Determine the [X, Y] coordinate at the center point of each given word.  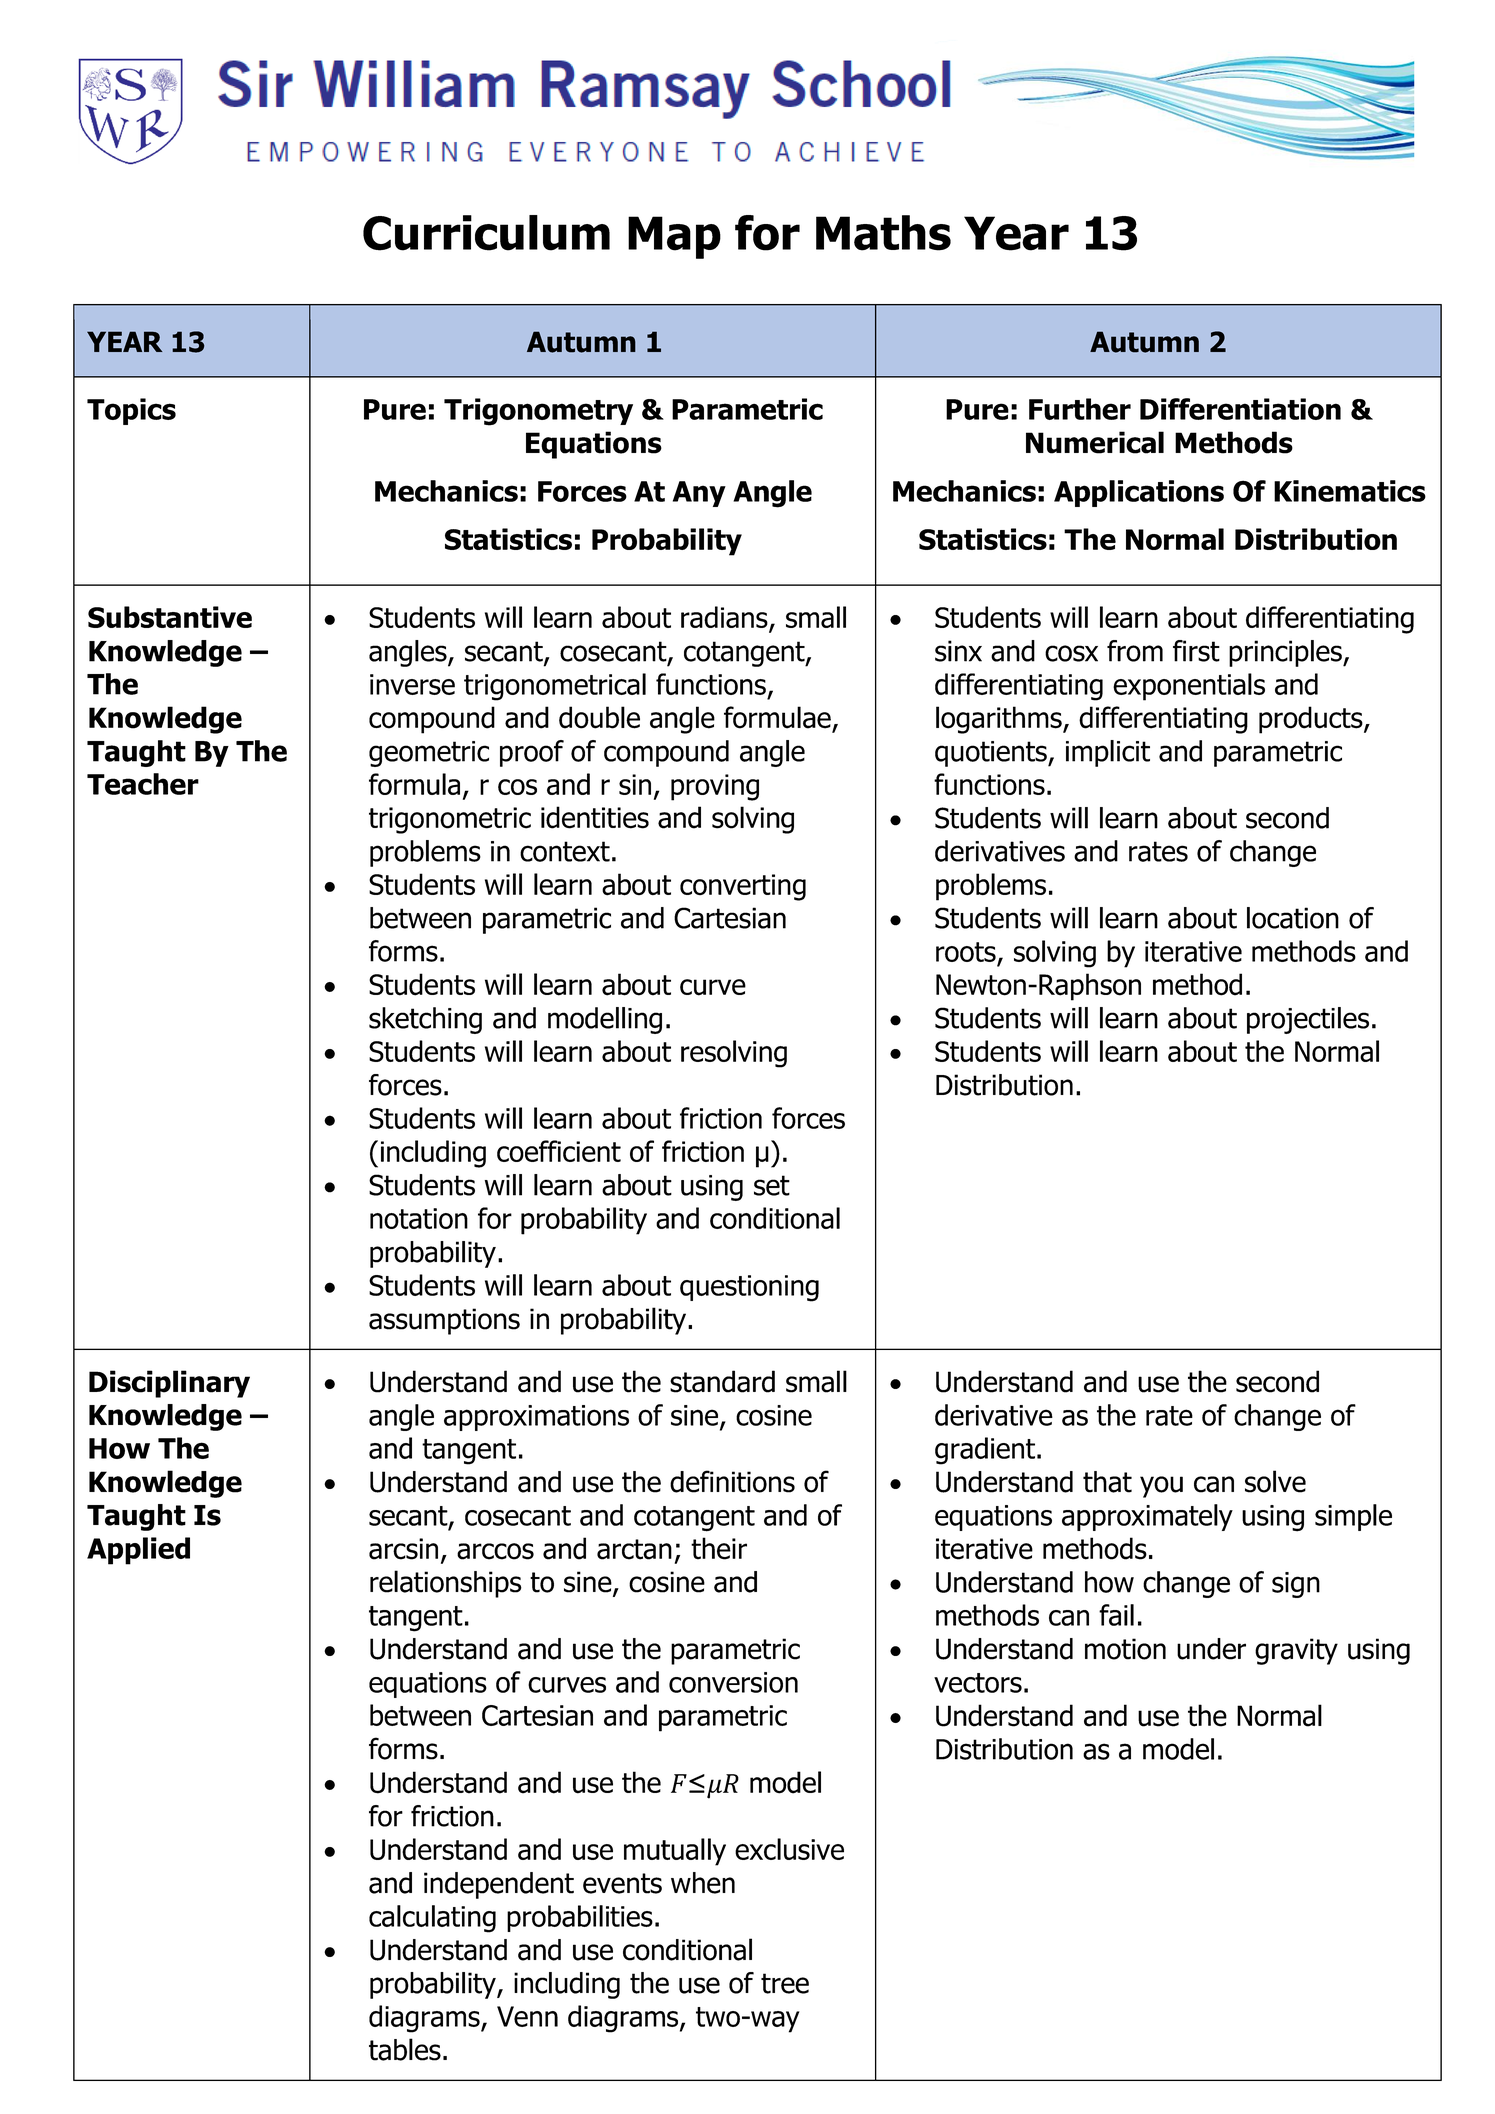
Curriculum [486, 233]
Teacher [143, 784]
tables [405, 2049]
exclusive [789, 1849]
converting [743, 887]
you [1161, 1487]
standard [722, 1381]
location [1293, 918]
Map [674, 237]
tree [785, 1983]
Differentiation [1240, 409]
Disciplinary [169, 1384]
